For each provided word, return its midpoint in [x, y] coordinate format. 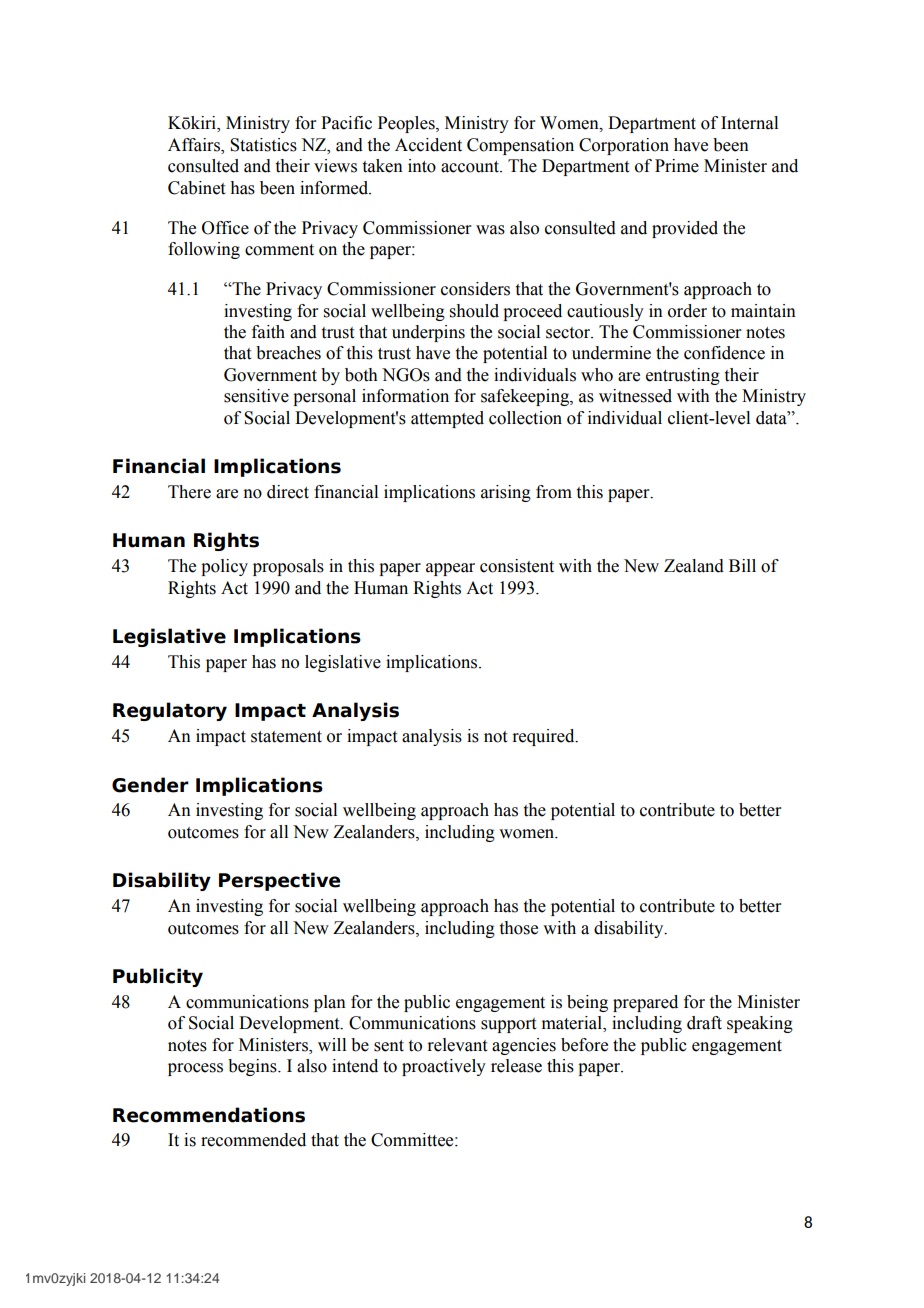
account [471, 167]
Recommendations [209, 1115]
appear [450, 569]
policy [224, 567]
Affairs [195, 145]
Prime [677, 166]
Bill [742, 565]
